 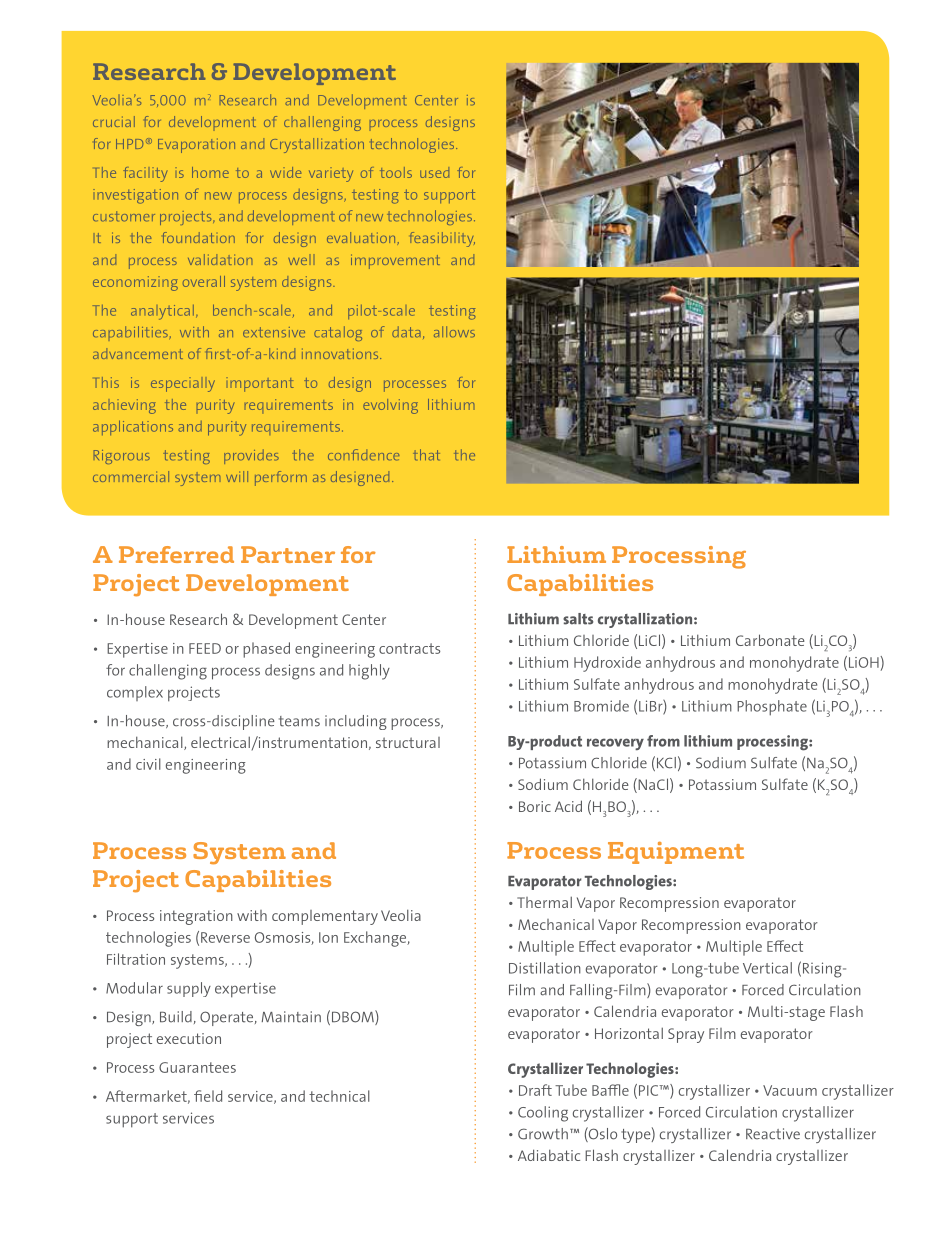 What do you see at coordinates (434, 172) in the document?
I see `used` at bounding box center [434, 172].
